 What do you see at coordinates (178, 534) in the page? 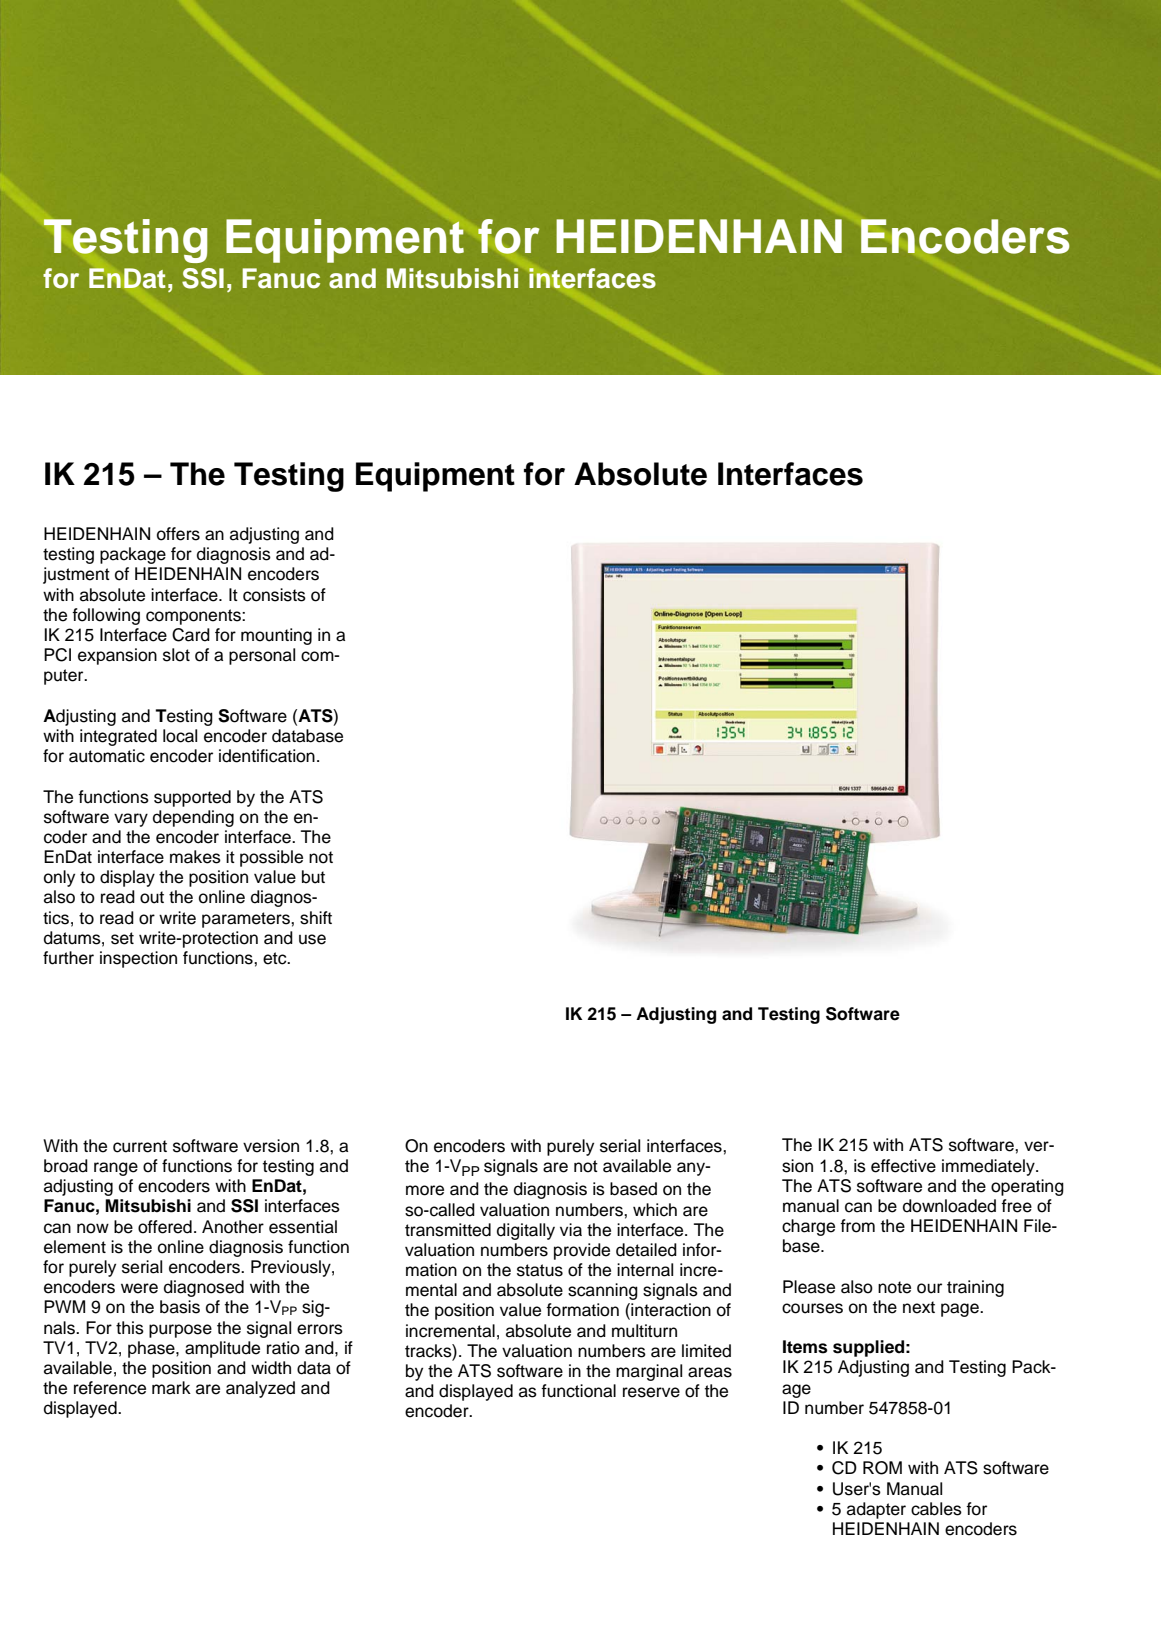
I see `offers` at bounding box center [178, 534].
